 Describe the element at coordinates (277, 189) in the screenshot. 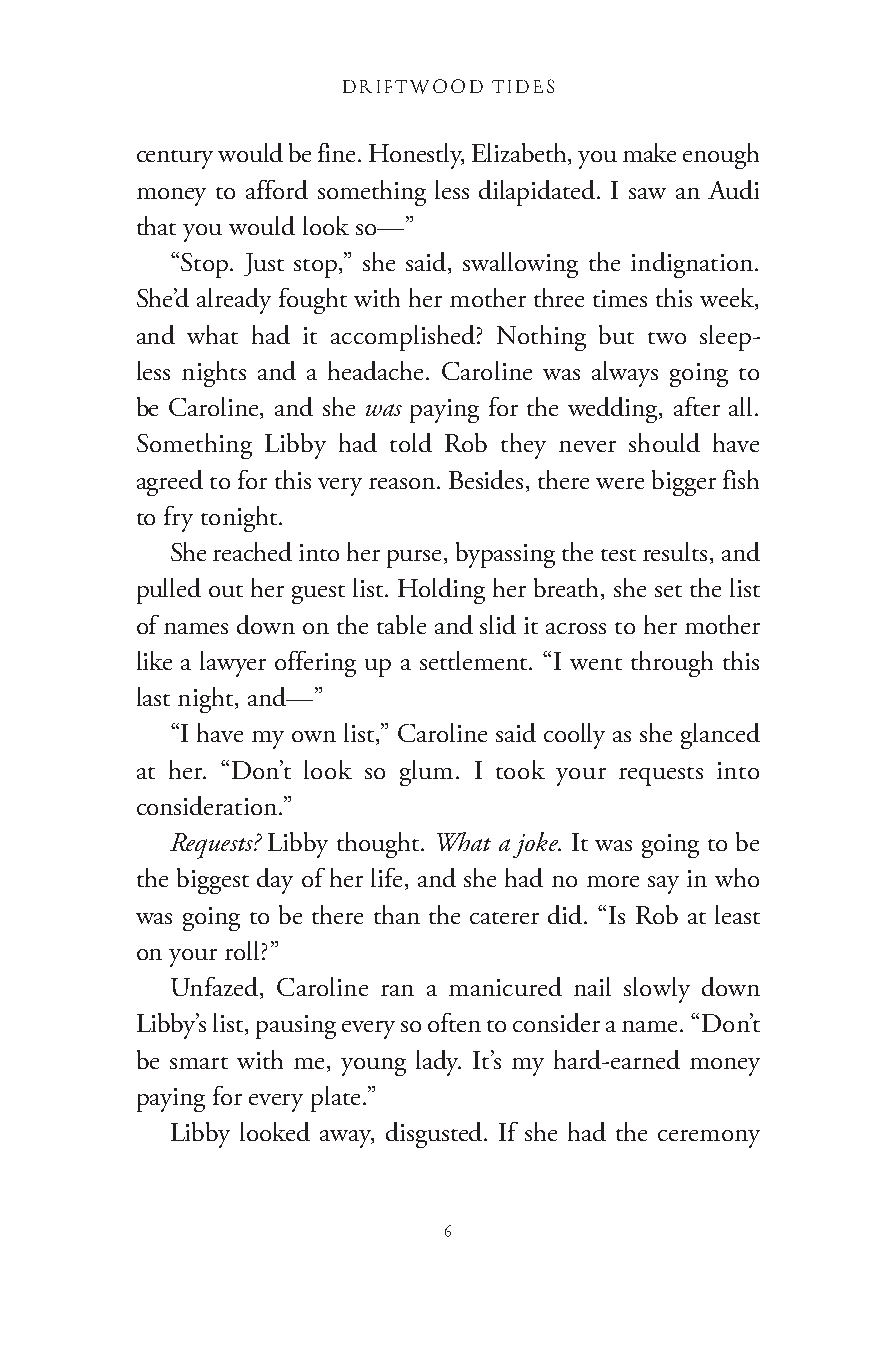

I see `afford` at that location.
